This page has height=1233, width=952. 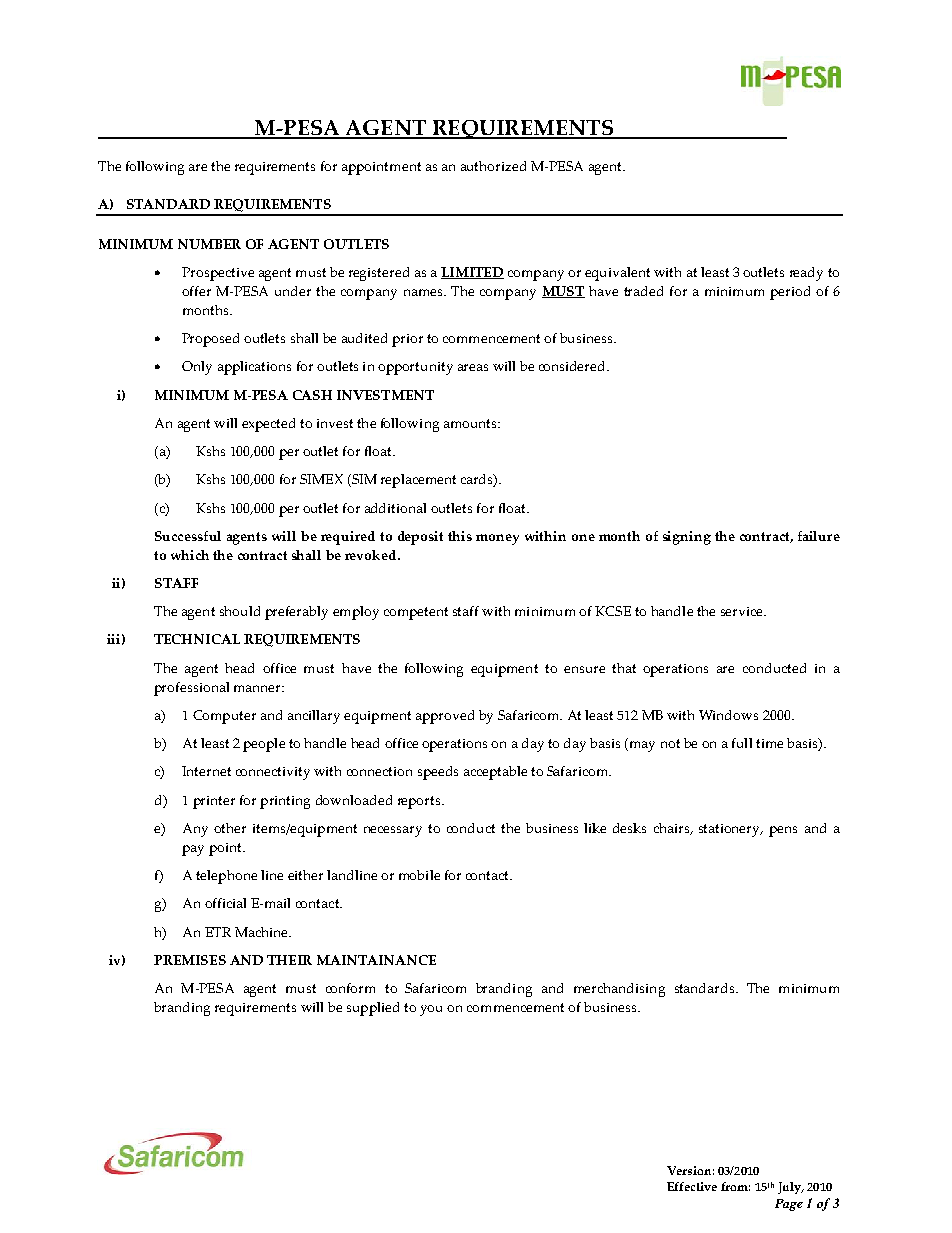 I want to click on mobile, so click(x=419, y=875).
